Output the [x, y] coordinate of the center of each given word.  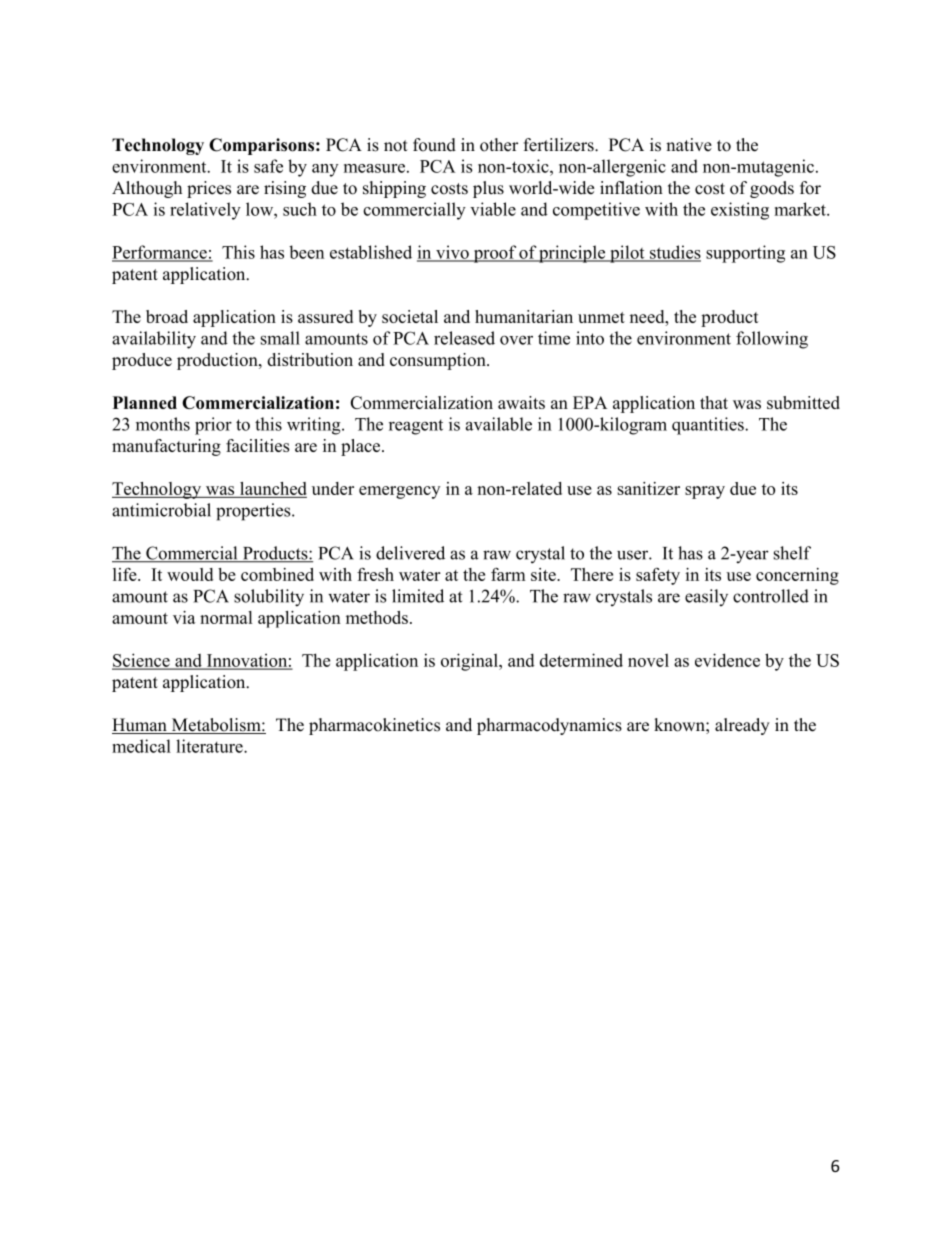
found [434, 145]
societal [410, 316]
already [742, 726]
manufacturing [166, 447]
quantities [709, 426]
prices [209, 189]
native [689, 145]
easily [706, 597]
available [499, 424]
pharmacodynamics [549, 726]
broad [167, 316]
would [190, 574]
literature [210, 746]
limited [418, 596]
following [772, 340]
